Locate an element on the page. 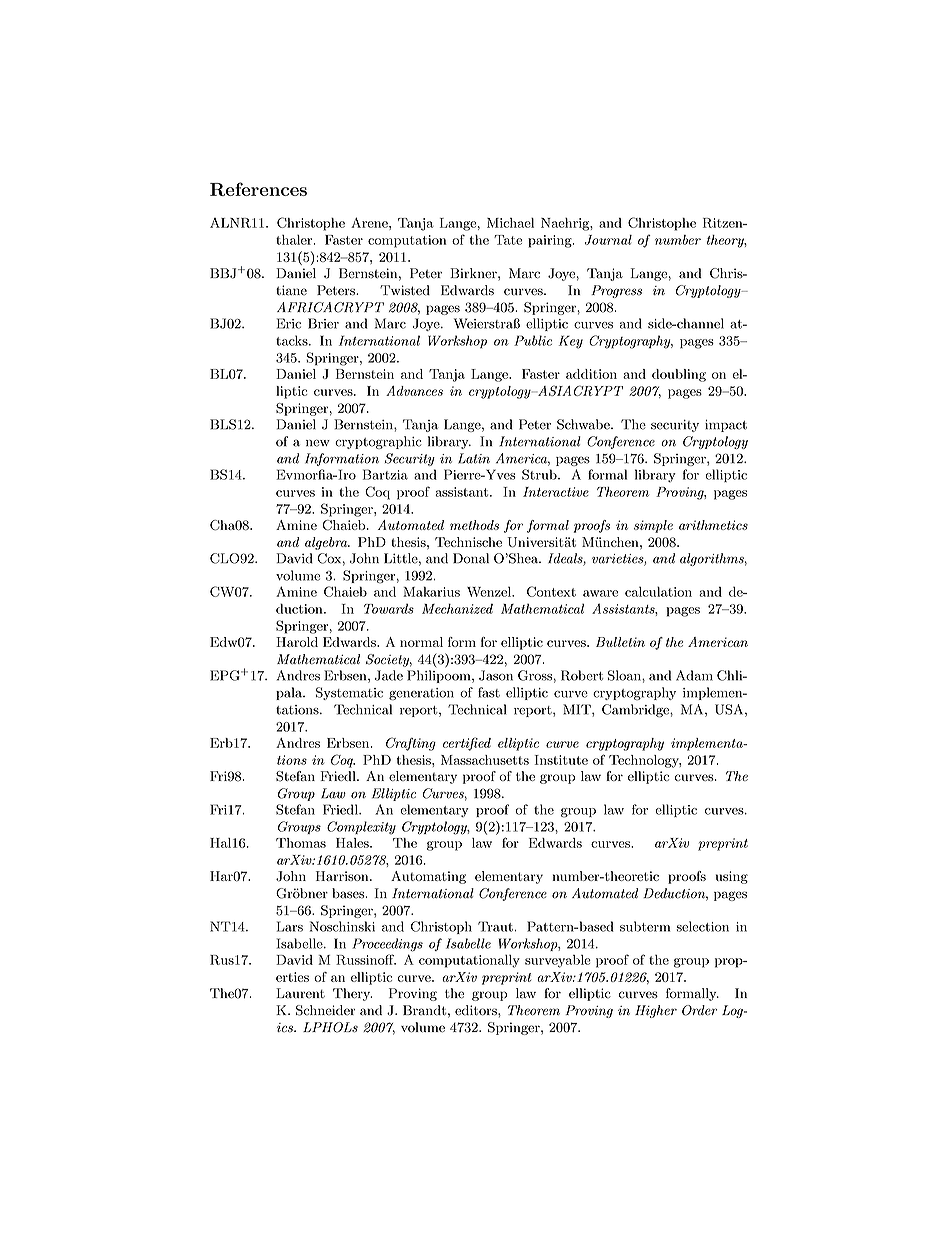 The height and width of the image is (1233, 952). References is located at coordinates (258, 189).
